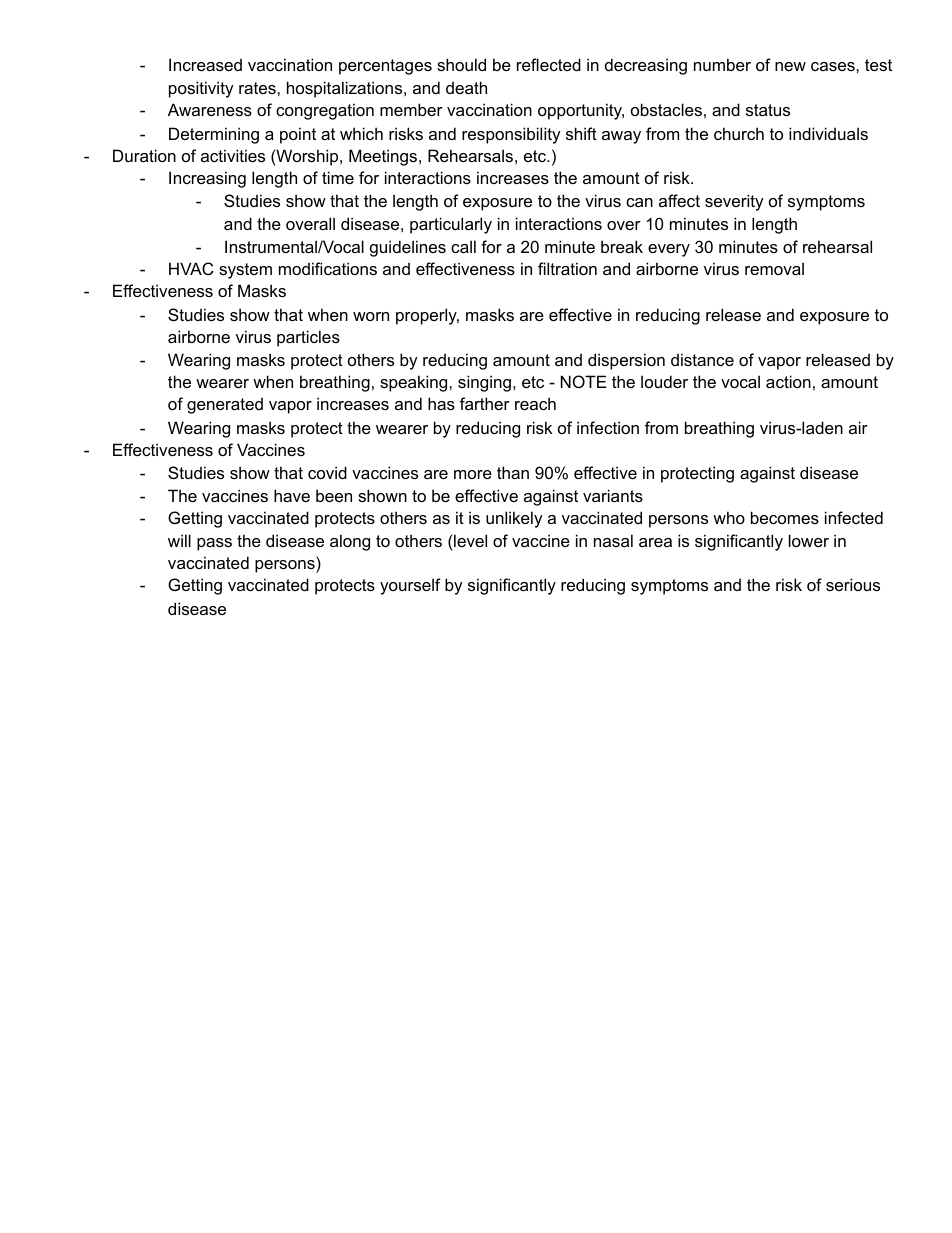 This document has height=1233, width=952. I want to click on pass, so click(214, 544).
